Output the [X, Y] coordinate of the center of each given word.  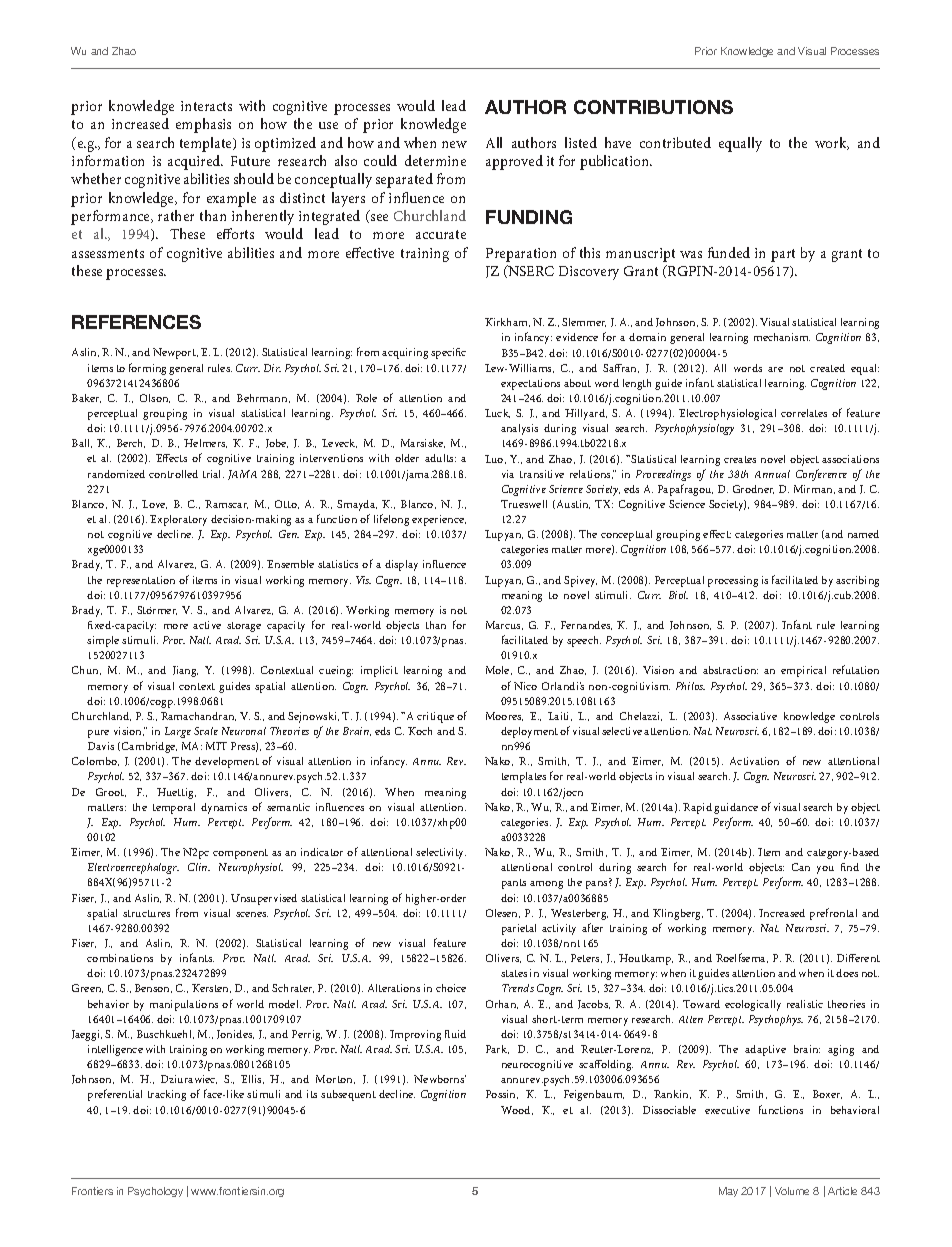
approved [514, 162]
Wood [517, 1110]
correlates [804, 413]
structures [146, 913]
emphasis [203, 125]
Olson [155, 398]
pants [514, 884]
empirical [803, 671]
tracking [167, 1095]
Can [801, 867]
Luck [497, 413]
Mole [499, 670]
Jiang [185, 671]
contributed [675, 142]
